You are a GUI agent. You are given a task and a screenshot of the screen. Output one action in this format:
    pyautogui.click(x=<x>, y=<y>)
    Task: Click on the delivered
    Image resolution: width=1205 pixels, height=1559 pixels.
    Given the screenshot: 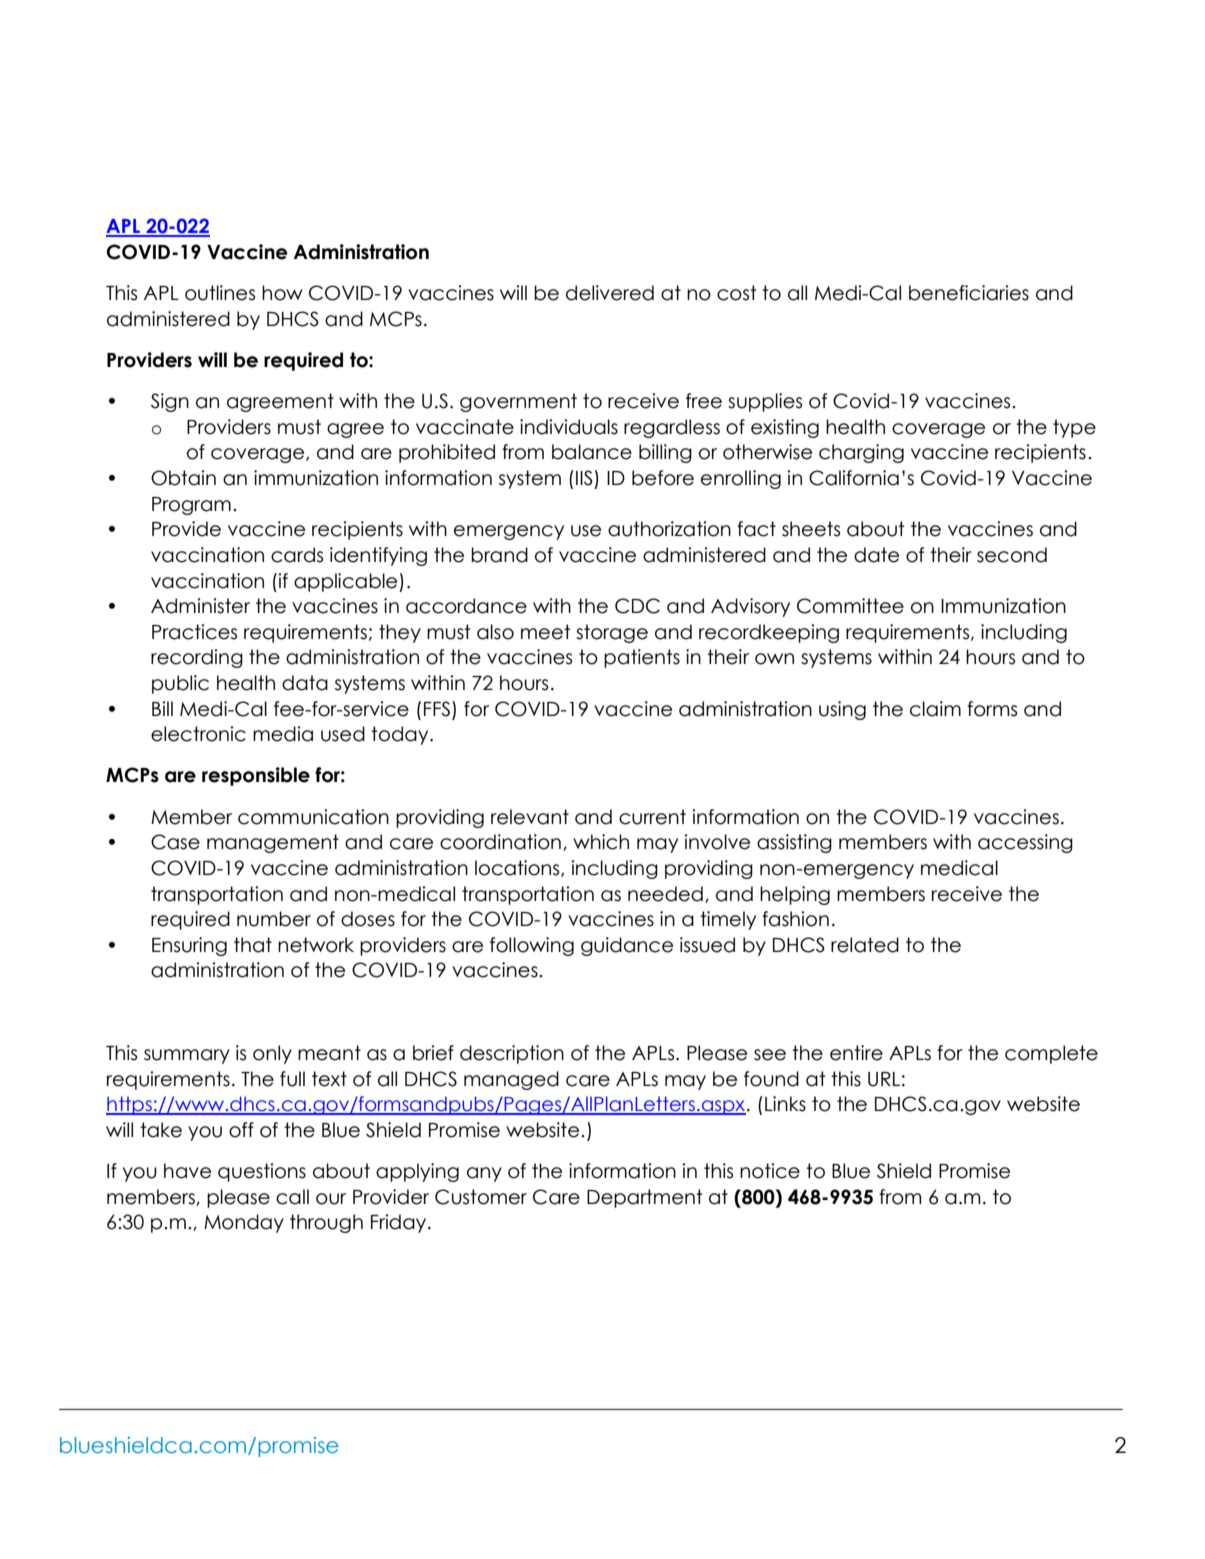 What is the action you would take?
    pyautogui.click(x=610, y=293)
